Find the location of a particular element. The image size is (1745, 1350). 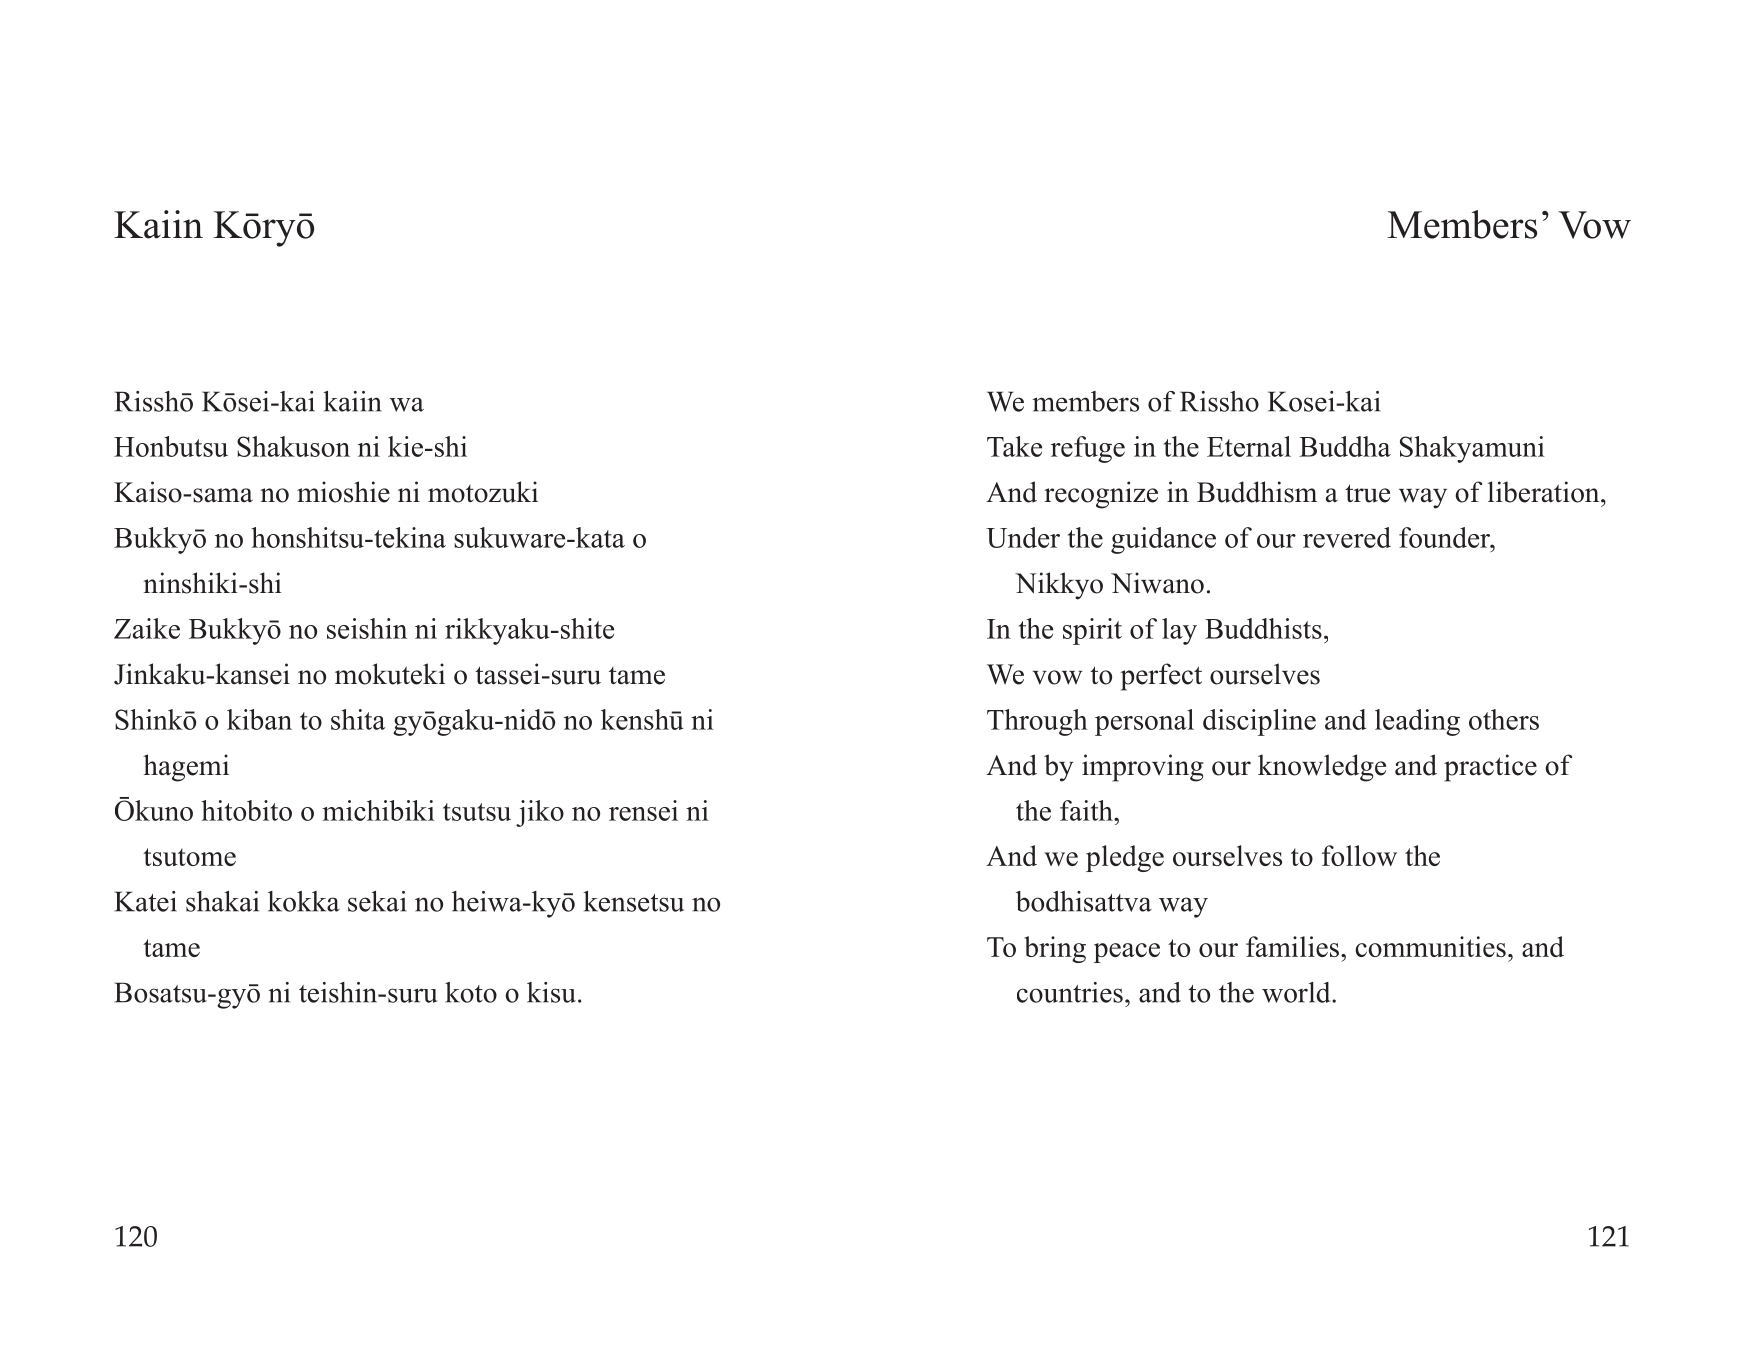

countries is located at coordinates (1070, 992).
